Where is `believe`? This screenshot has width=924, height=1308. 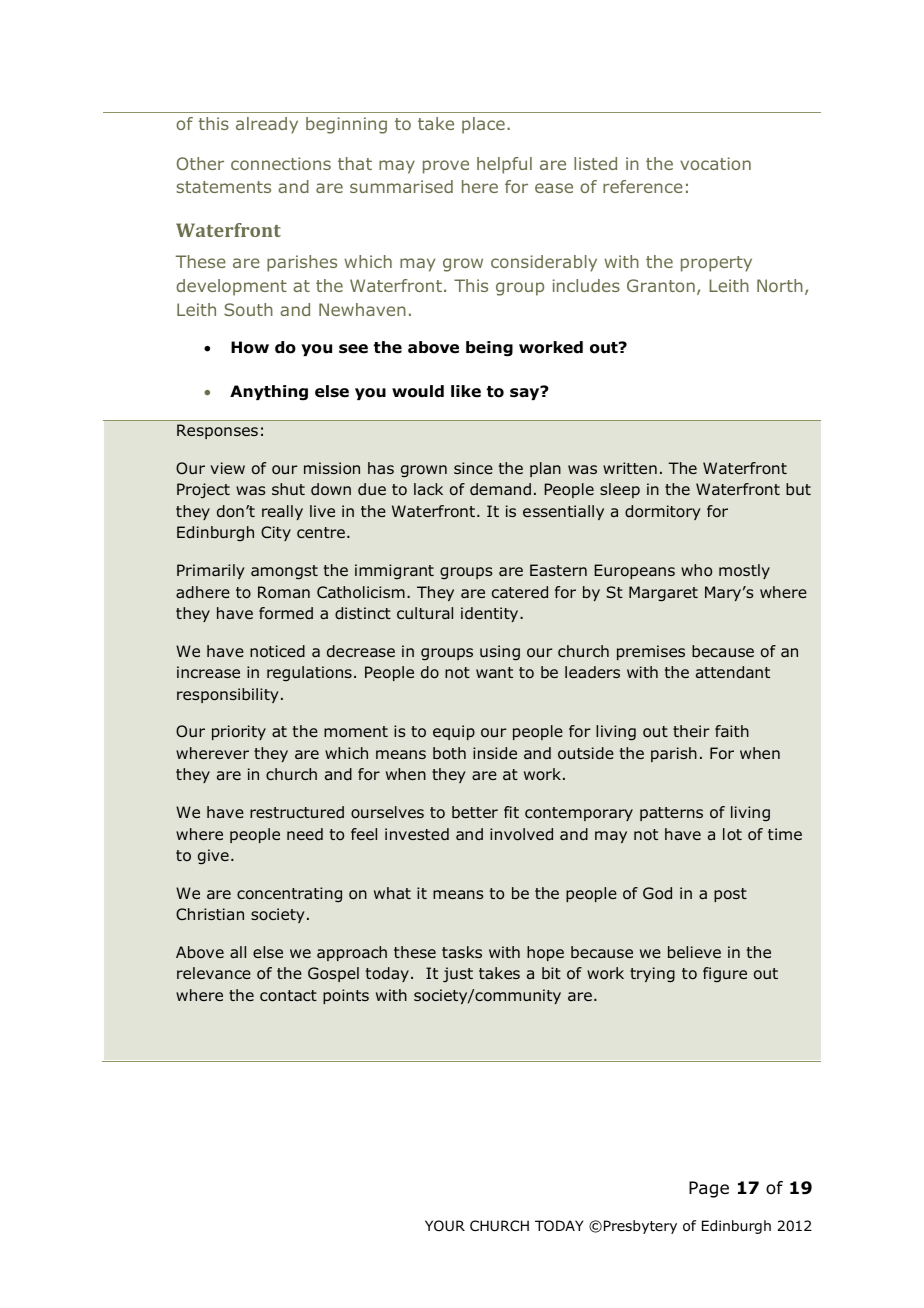 believe is located at coordinates (694, 952).
